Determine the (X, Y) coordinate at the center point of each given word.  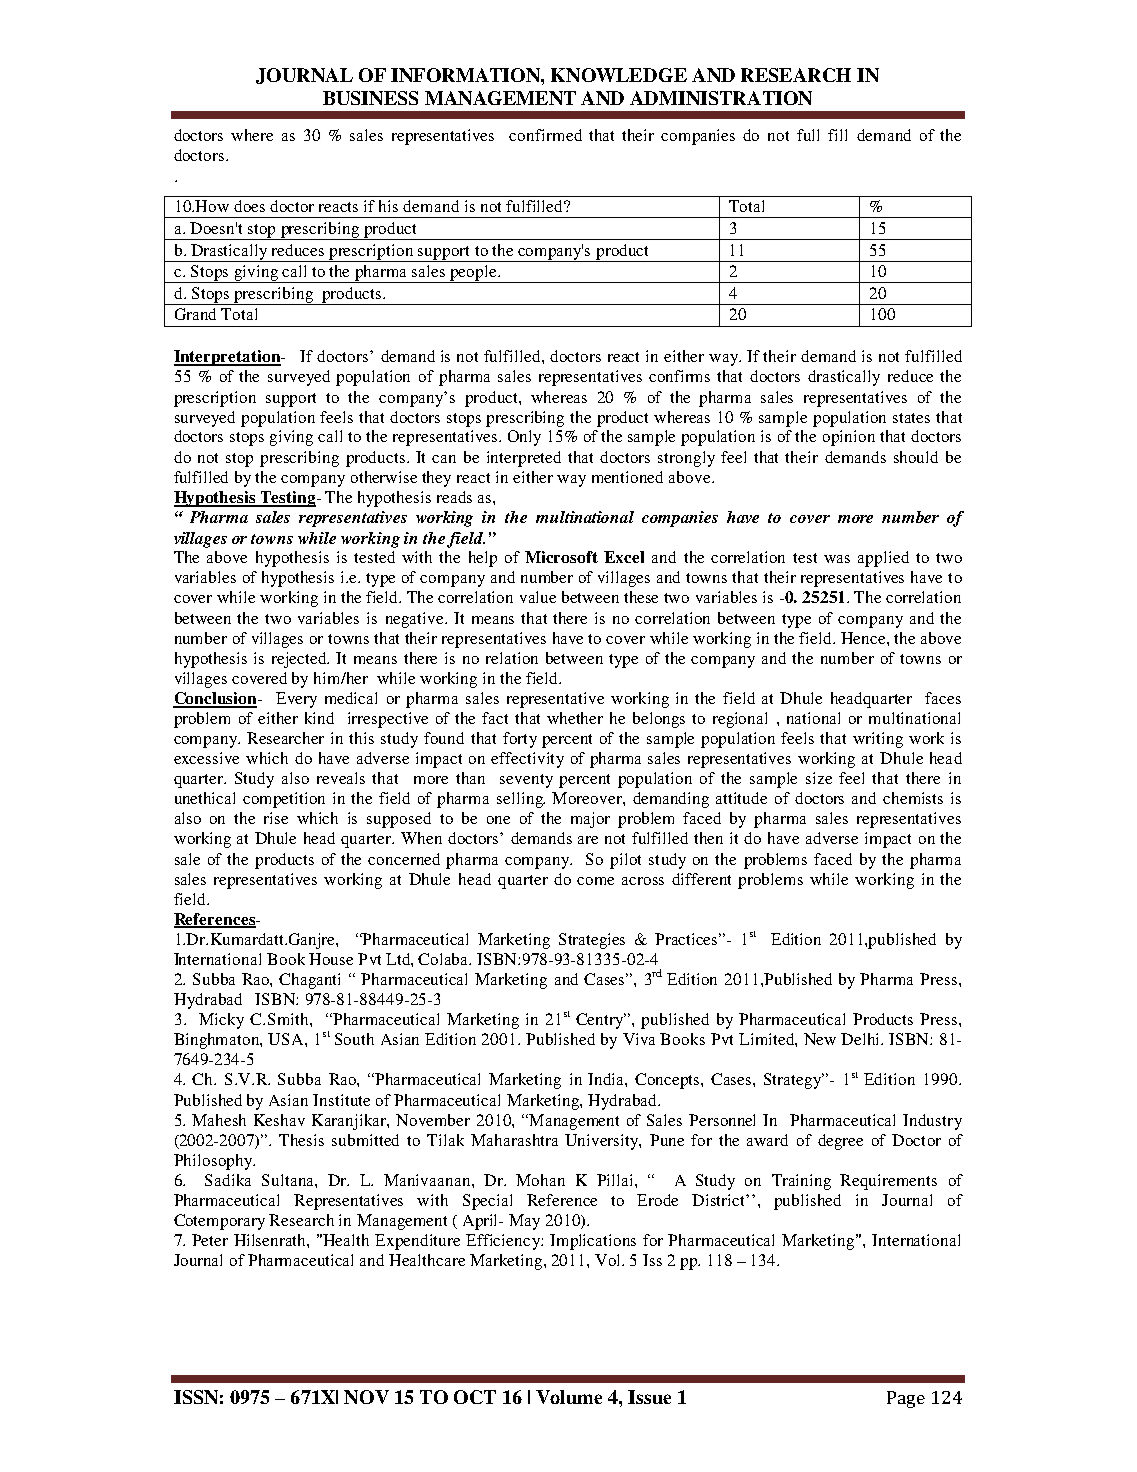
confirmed (545, 135)
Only (524, 438)
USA (287, 1039)
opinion (849, 438)
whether (575, 718)
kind (319, 718)
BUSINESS (370, 98)
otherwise (384, 477)
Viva (639, 1039)
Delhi (861, 1039)
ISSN (196, 1397)
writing (878, 740)
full (808, 135)
